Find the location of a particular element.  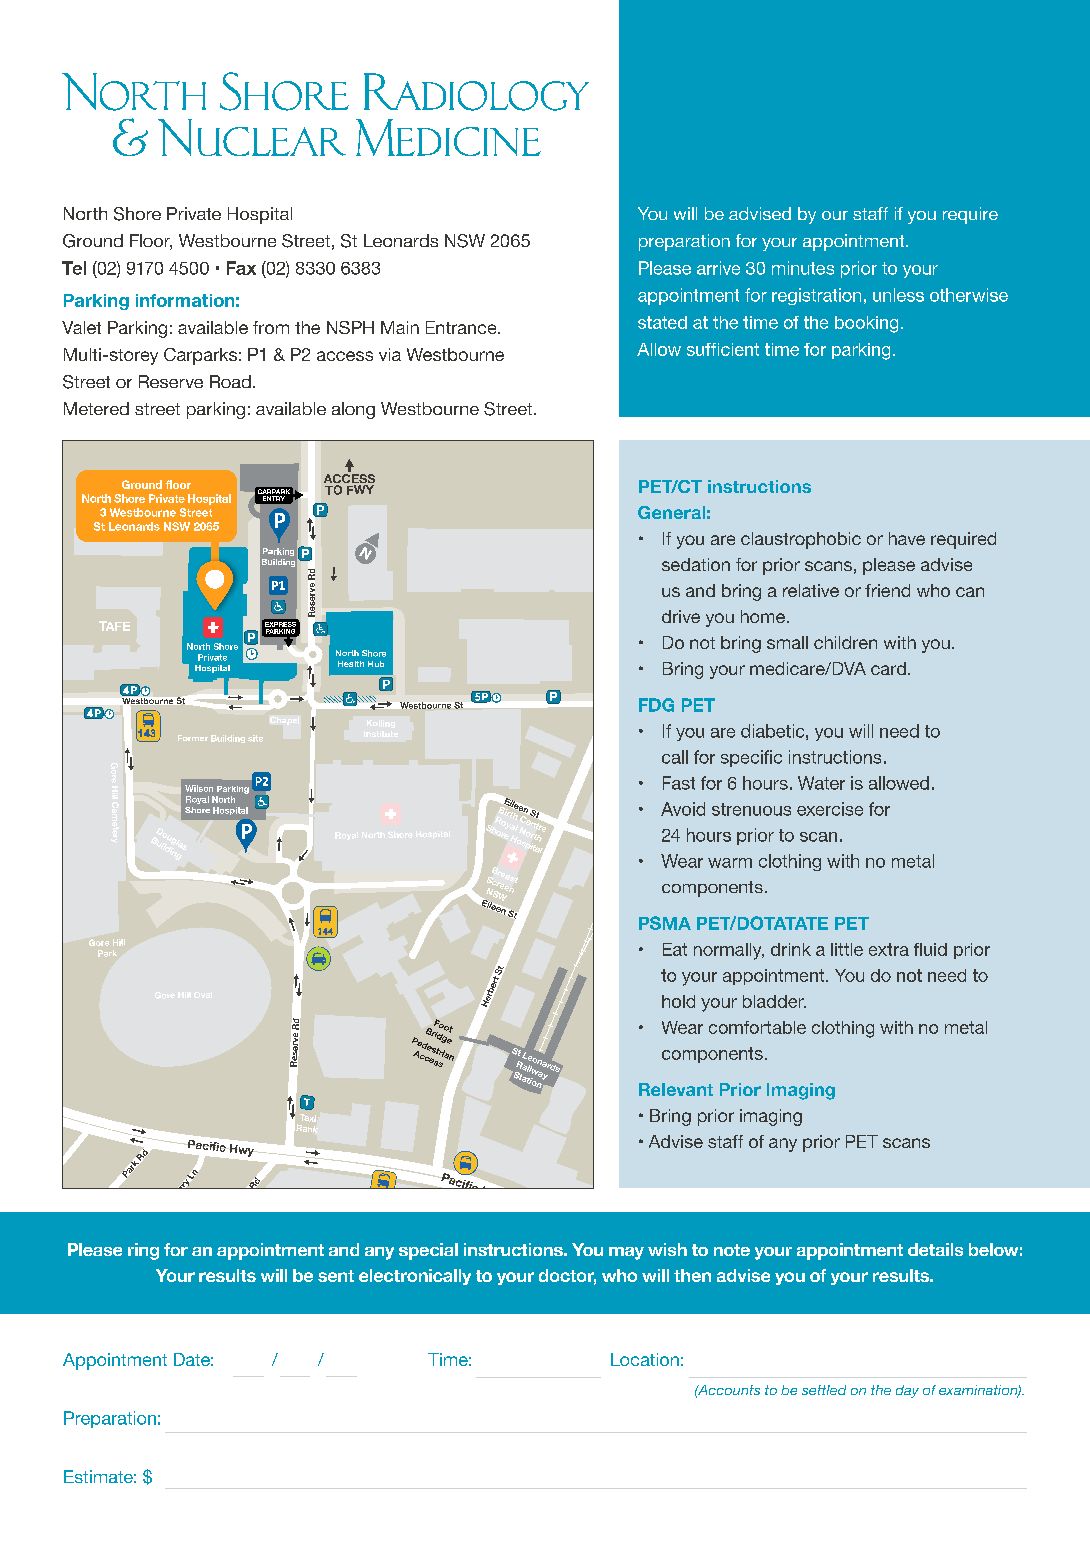

TAFE is located at coordinates (114, 626).
